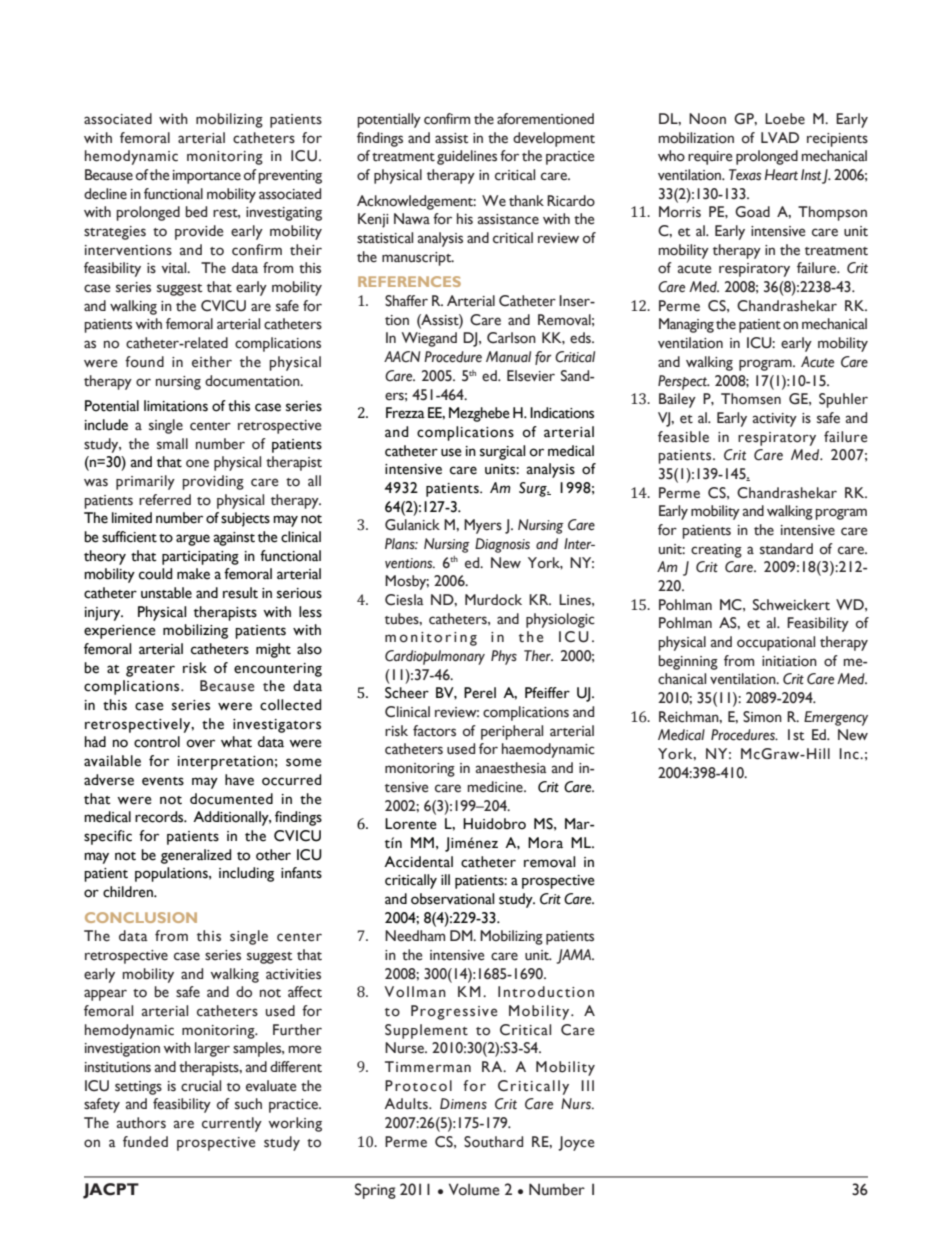 The width and height of the screenshot is (952, 1233). What do you see at coordinates (554, 139) in the screenshot?
I see `development` at bounding box center [554, 139].
